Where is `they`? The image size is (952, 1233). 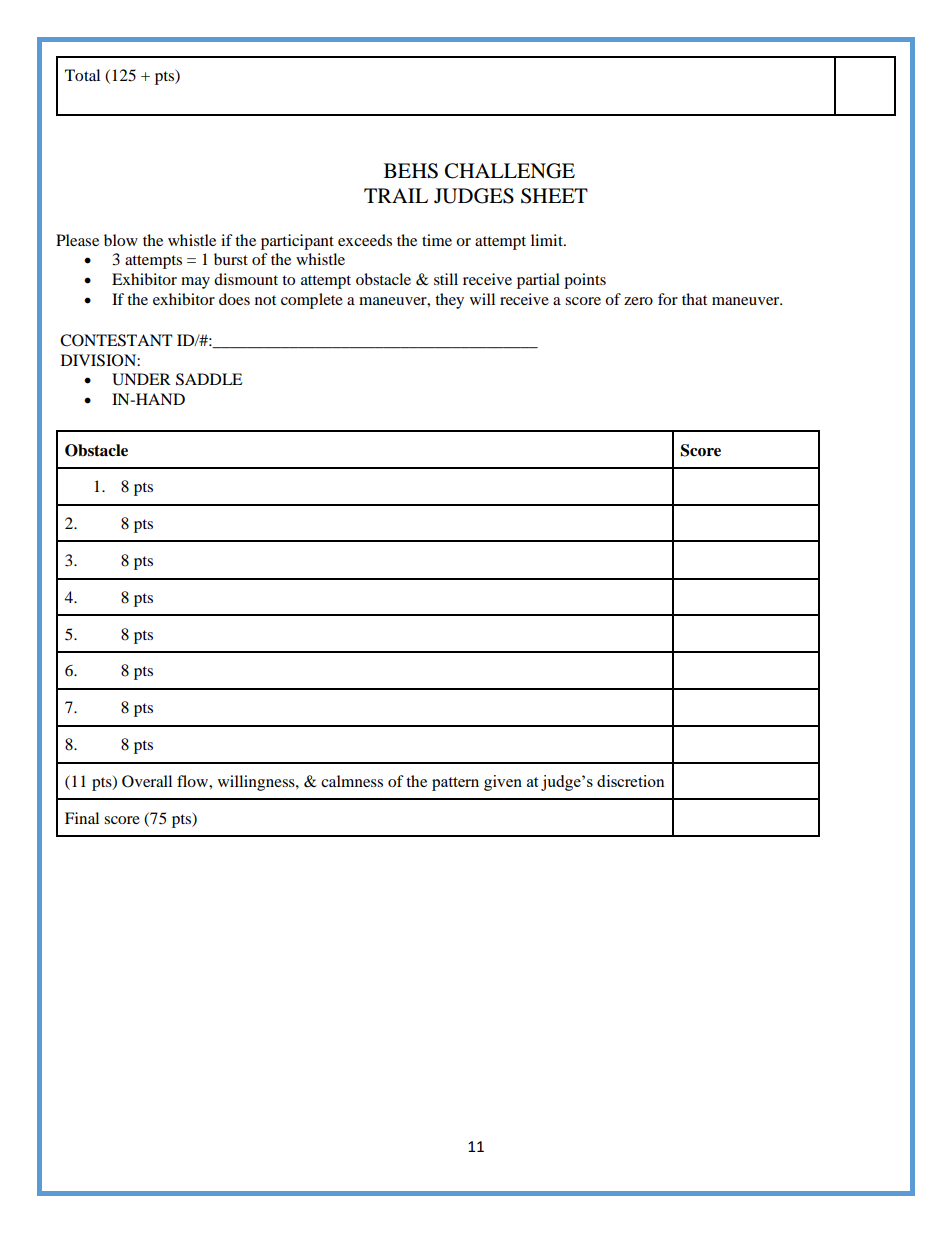 they is located at coordinates (449, 301).
